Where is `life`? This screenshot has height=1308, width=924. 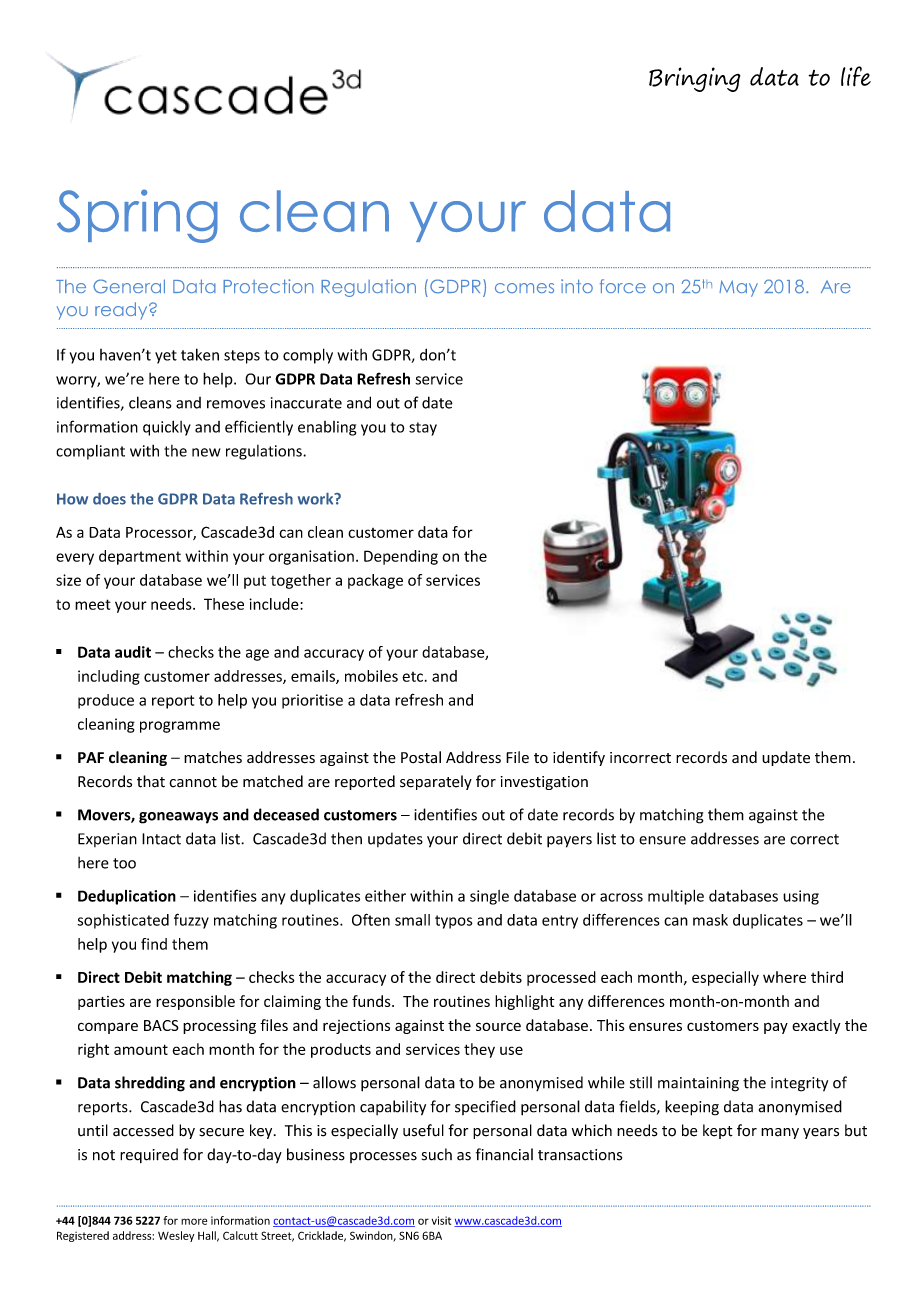 life is located at coordinates (856, 76).
